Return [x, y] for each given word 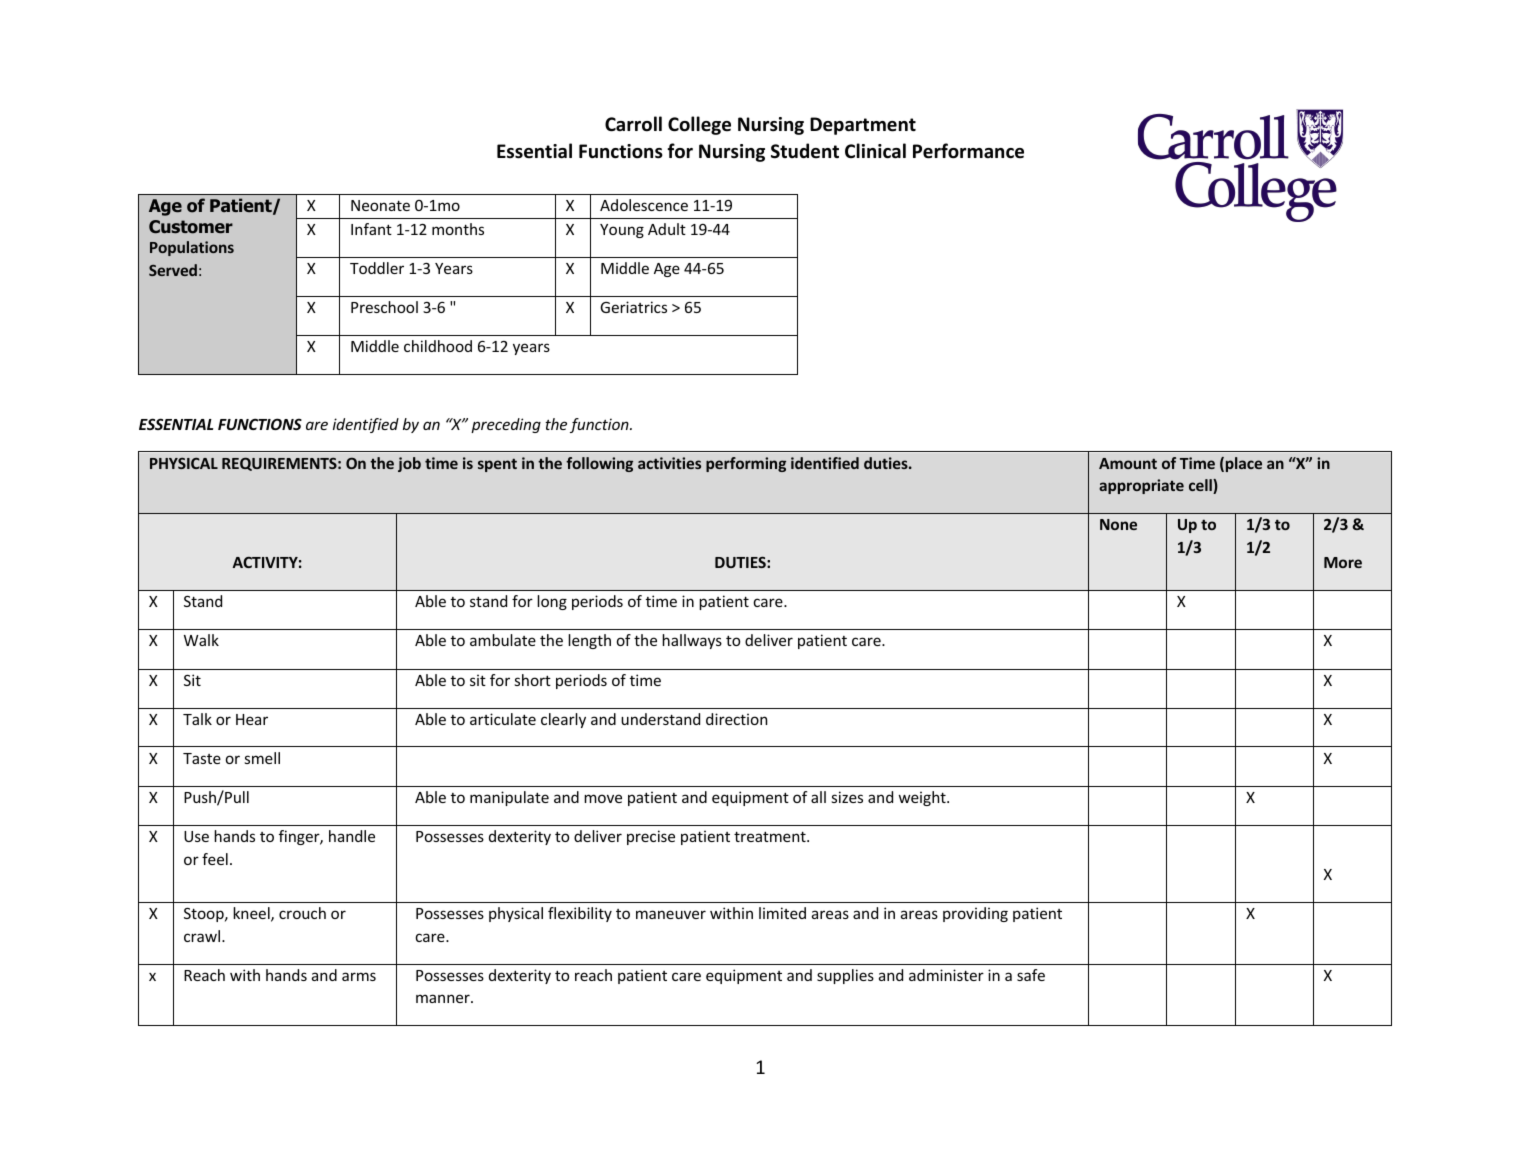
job [409, 464]
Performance [968, 151]
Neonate [380, 205]
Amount [1128, 463]
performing [746, 464]
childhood [438, 346]
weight [923, 798]
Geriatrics [633, 307]
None [1118, 524]
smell [262, 758]
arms [359, 976]
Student [805, 151]
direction [736, 719]
